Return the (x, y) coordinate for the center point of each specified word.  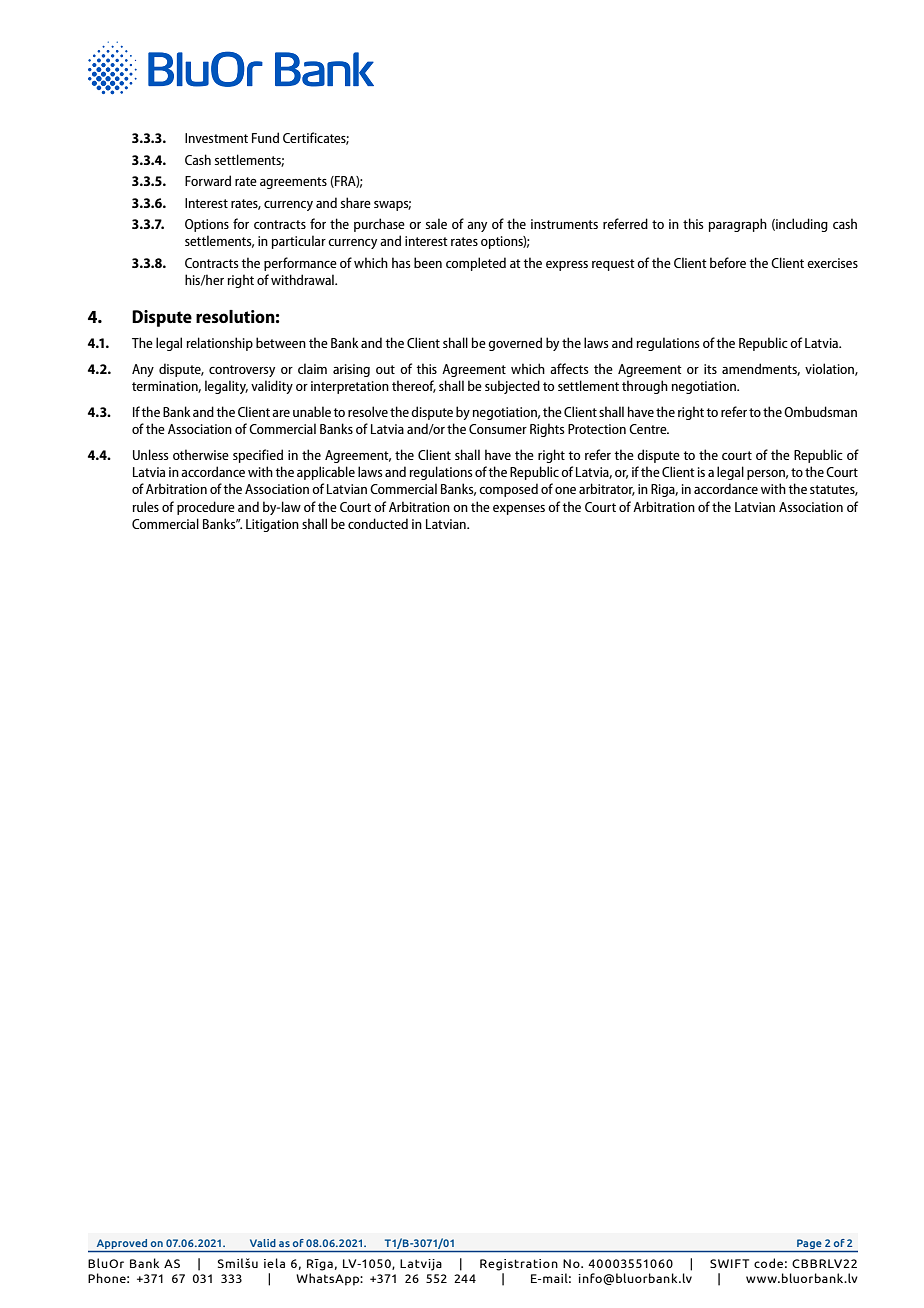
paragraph (738, 225)
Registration (519, 1265)
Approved (122, 1244)
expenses (519, 510)
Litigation (272, 525)
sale (436, 223)
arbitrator (607, 489)
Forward (208, 180)
